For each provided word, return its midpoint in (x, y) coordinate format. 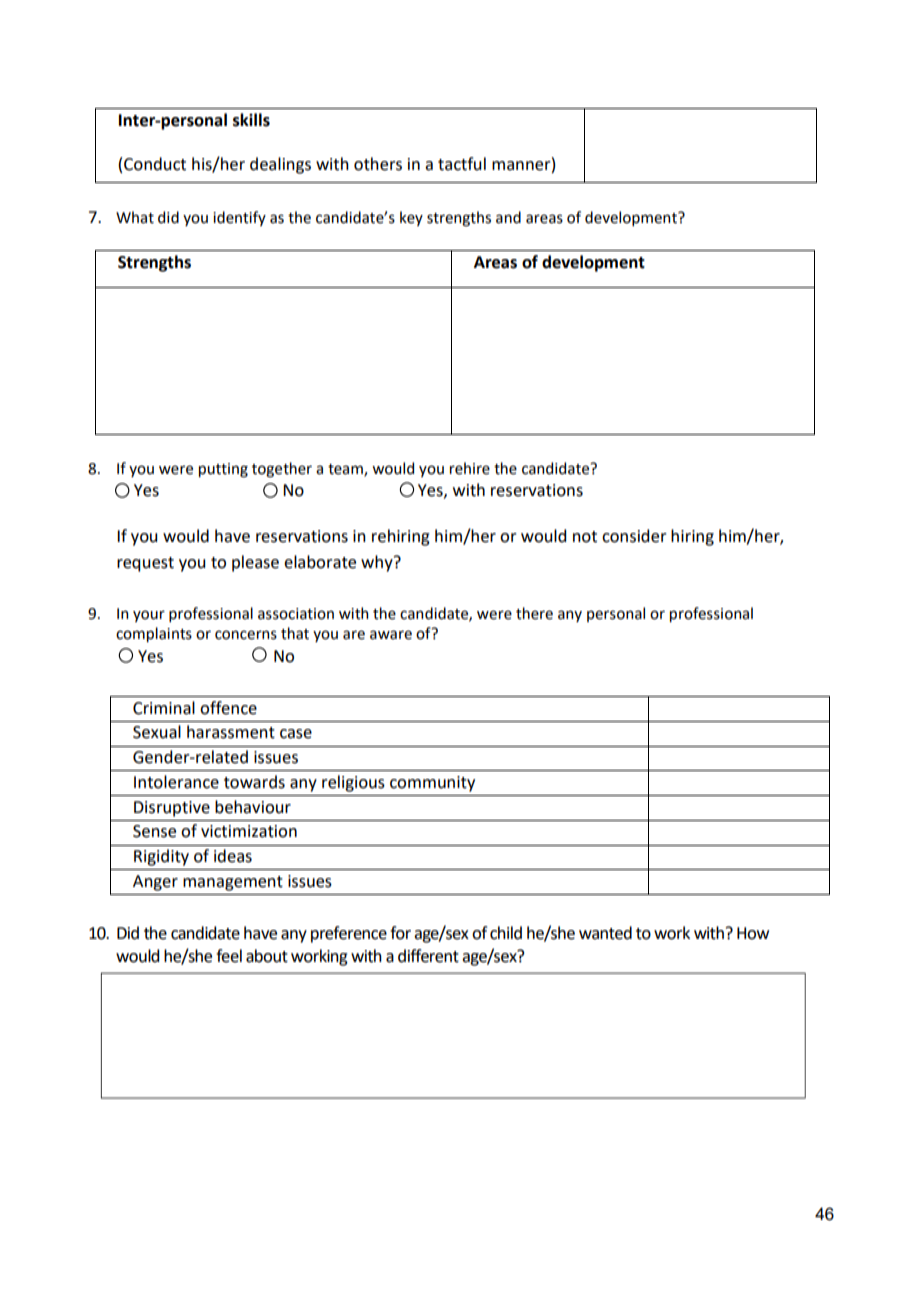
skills (251, 120)
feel (229, 956)
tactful (462, 164)
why (378, 563)
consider (634, 536)
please (255, 563)
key (411, 218)
